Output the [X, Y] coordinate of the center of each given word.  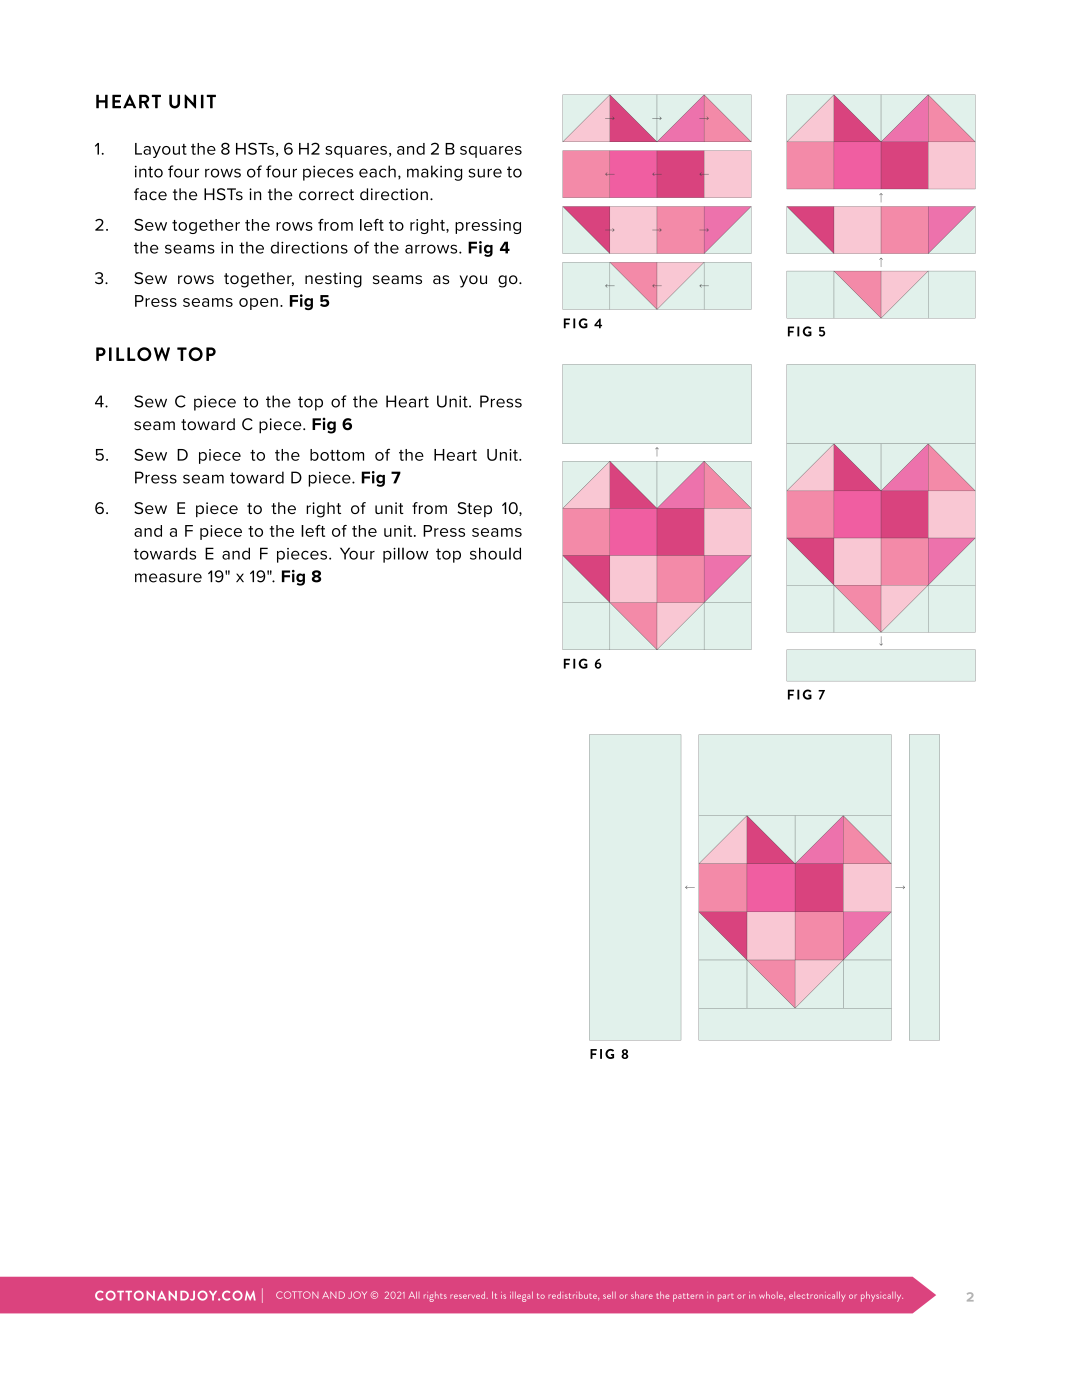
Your [357, 553]
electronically [817, 1296]
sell [609, 1295]
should [495, 553]
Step [474, 509]
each [377, 171]
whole [772, 1295]
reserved [469, 1295]
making [434, 173]
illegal [521, 1297]
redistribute [573, 1295]
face [150, 194]
